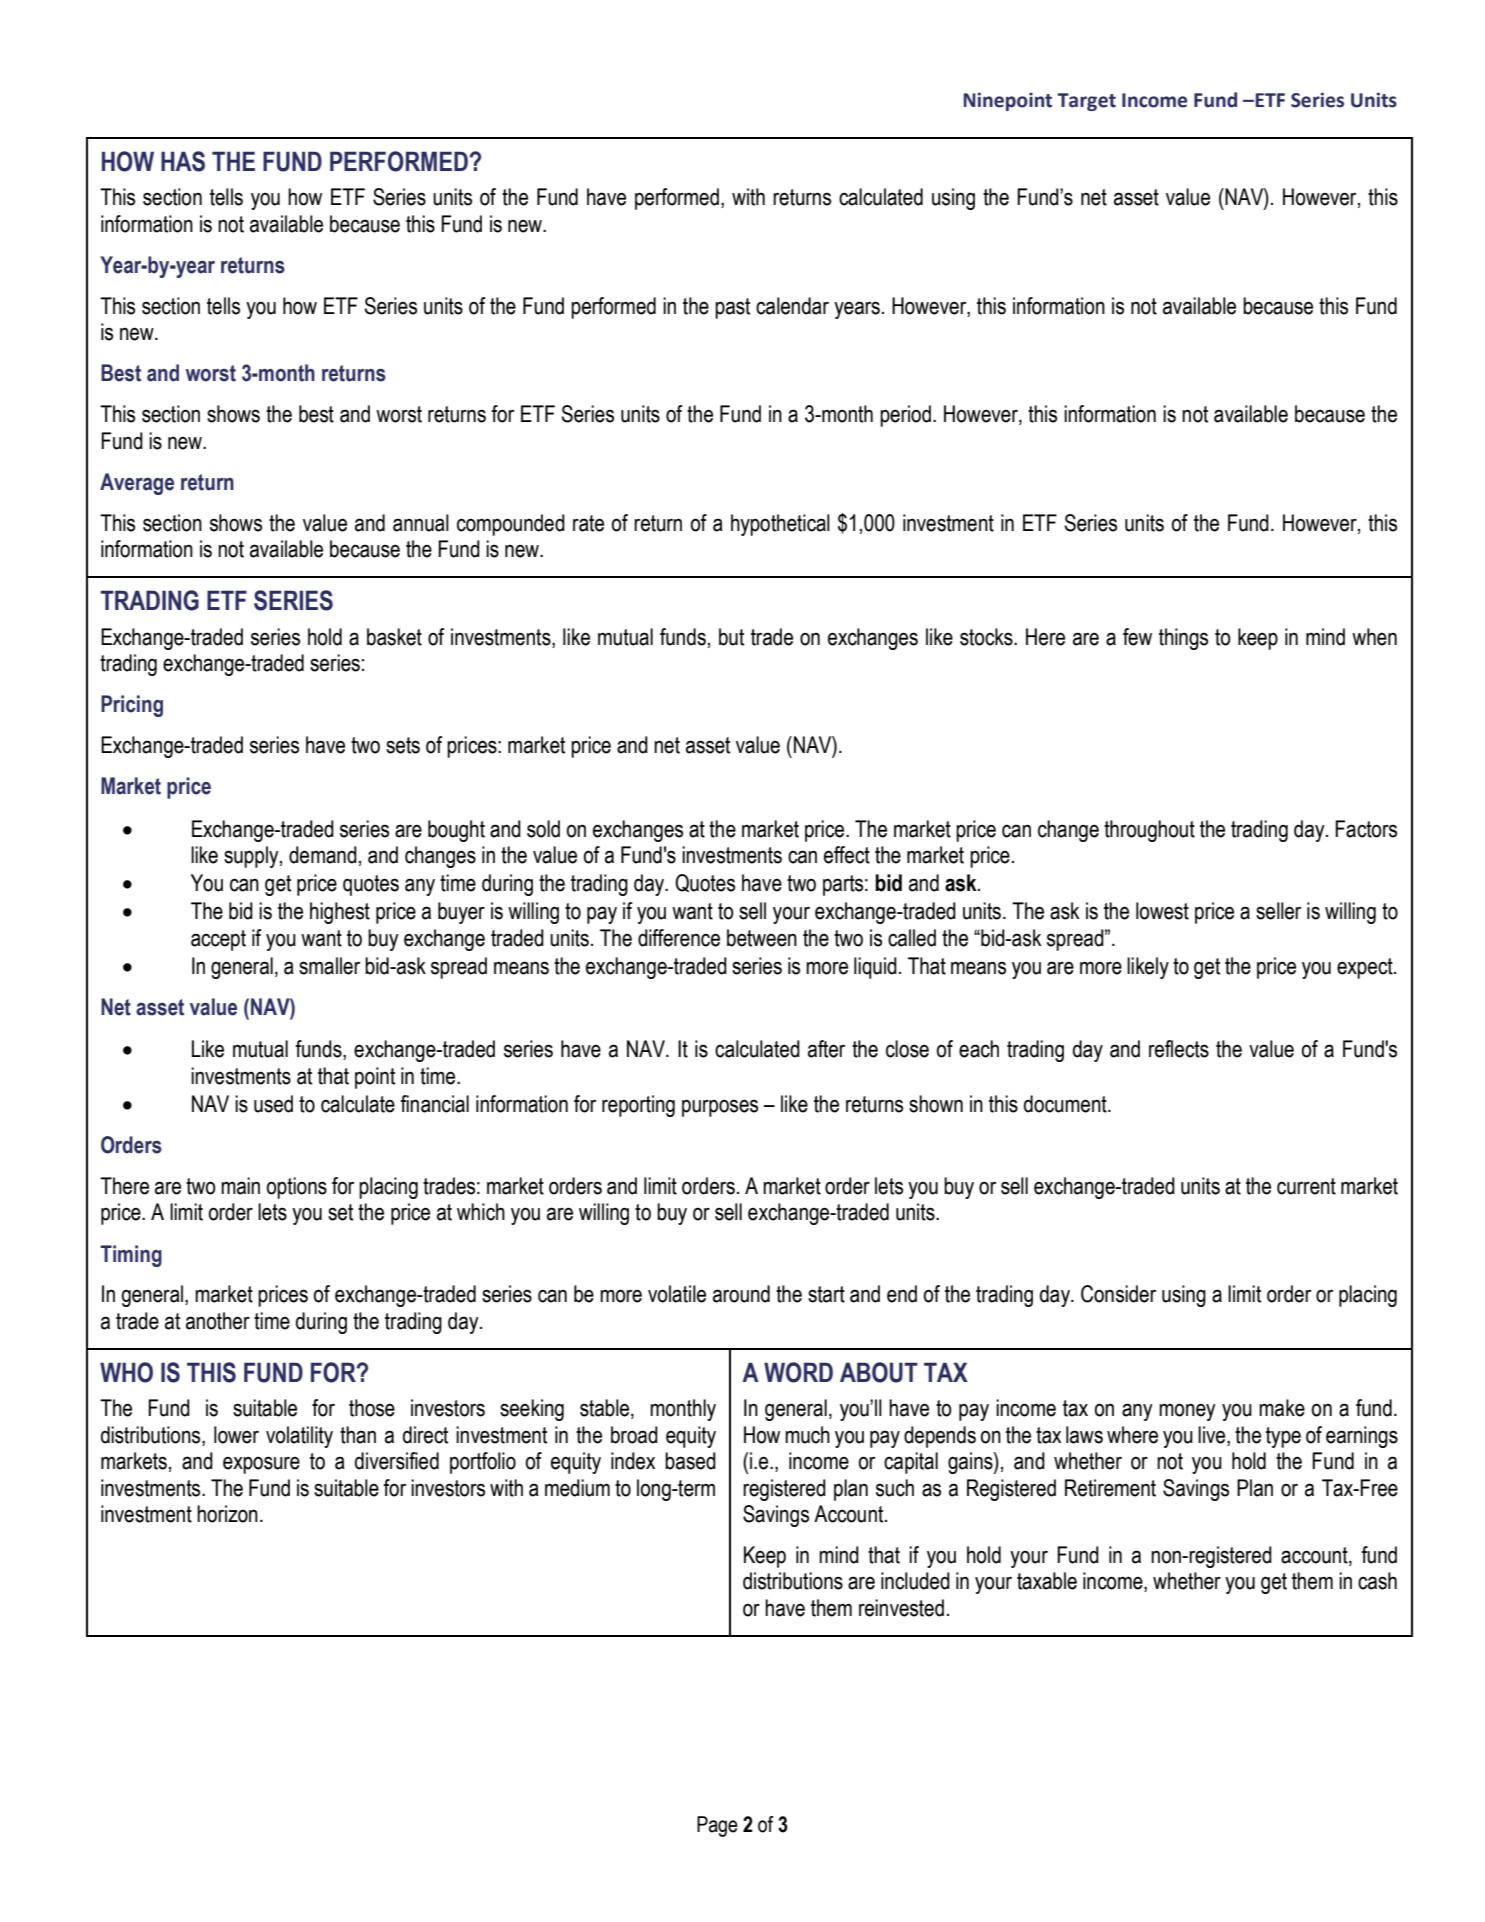 The image size is (1485, 1922). Describe the element at coordinates (780, 525) in the page. I see `hypothetical` at that location.
